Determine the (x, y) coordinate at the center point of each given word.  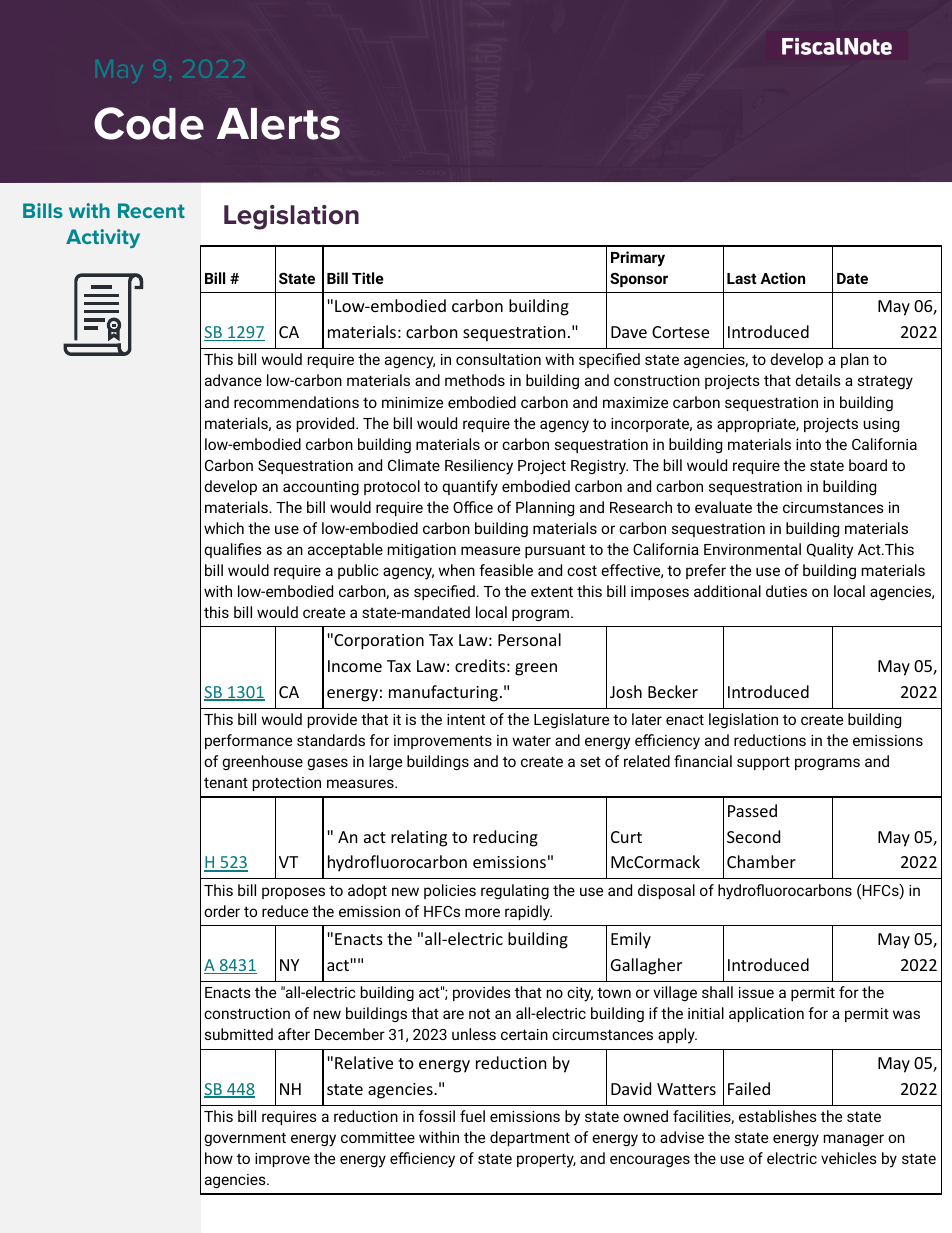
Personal (529, 639)
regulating (515, 891)
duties (786, 591)
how (219, 1158)
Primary (638, 259)
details (818, 380)
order (222, 911)
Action (782, 278)
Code (149, 123)
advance (233, 380)
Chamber (761, 861)
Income (355, 666)
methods (475, 380)
